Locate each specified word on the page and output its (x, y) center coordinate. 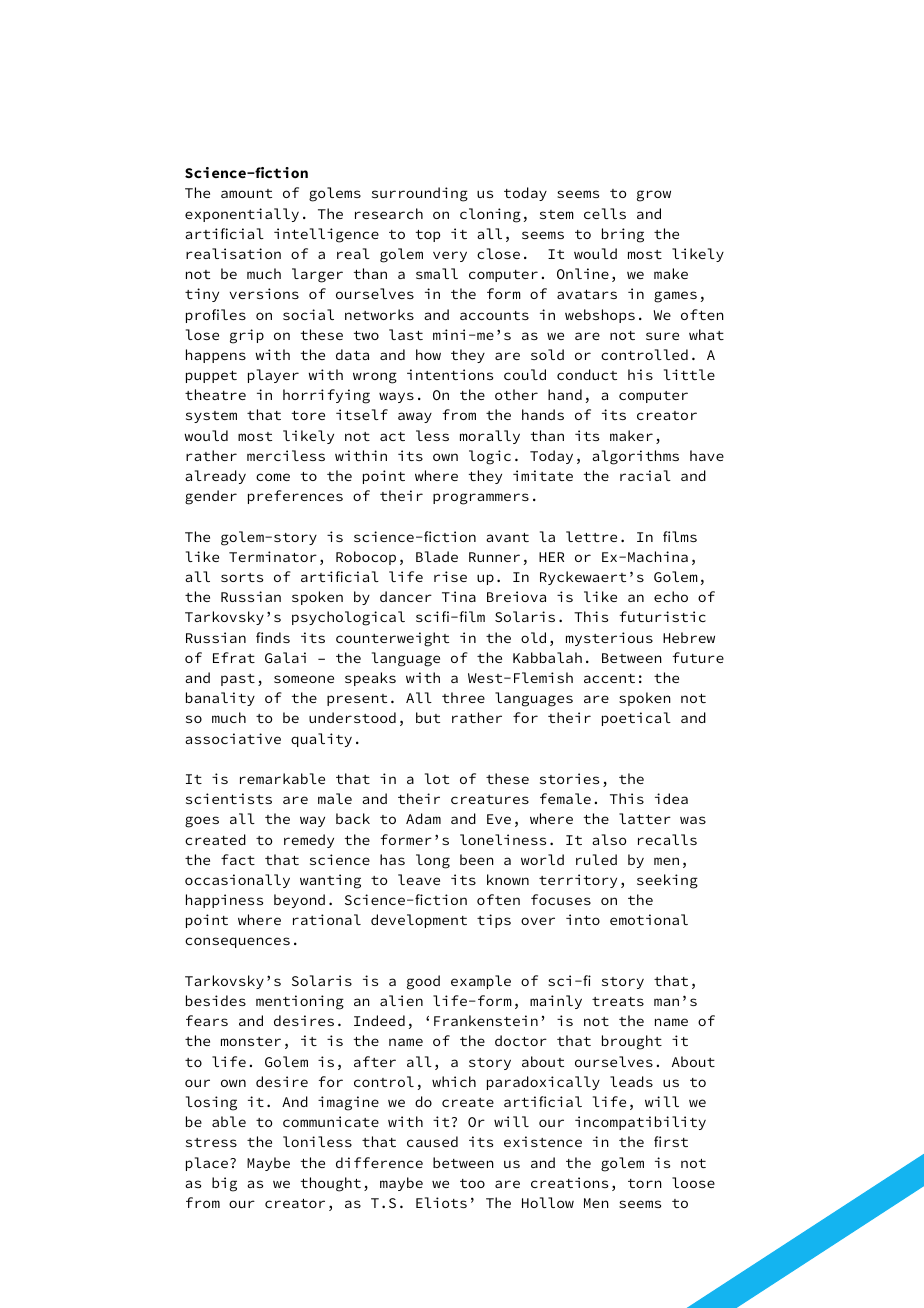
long (433, 861)
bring (623, 235)
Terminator (273, 556)
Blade (437, 556)
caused (432, 1141)
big (224, 1184)
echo (671, 596)
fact (238, 859)
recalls (667, 839)
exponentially (242, 215)
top (428, 236)
